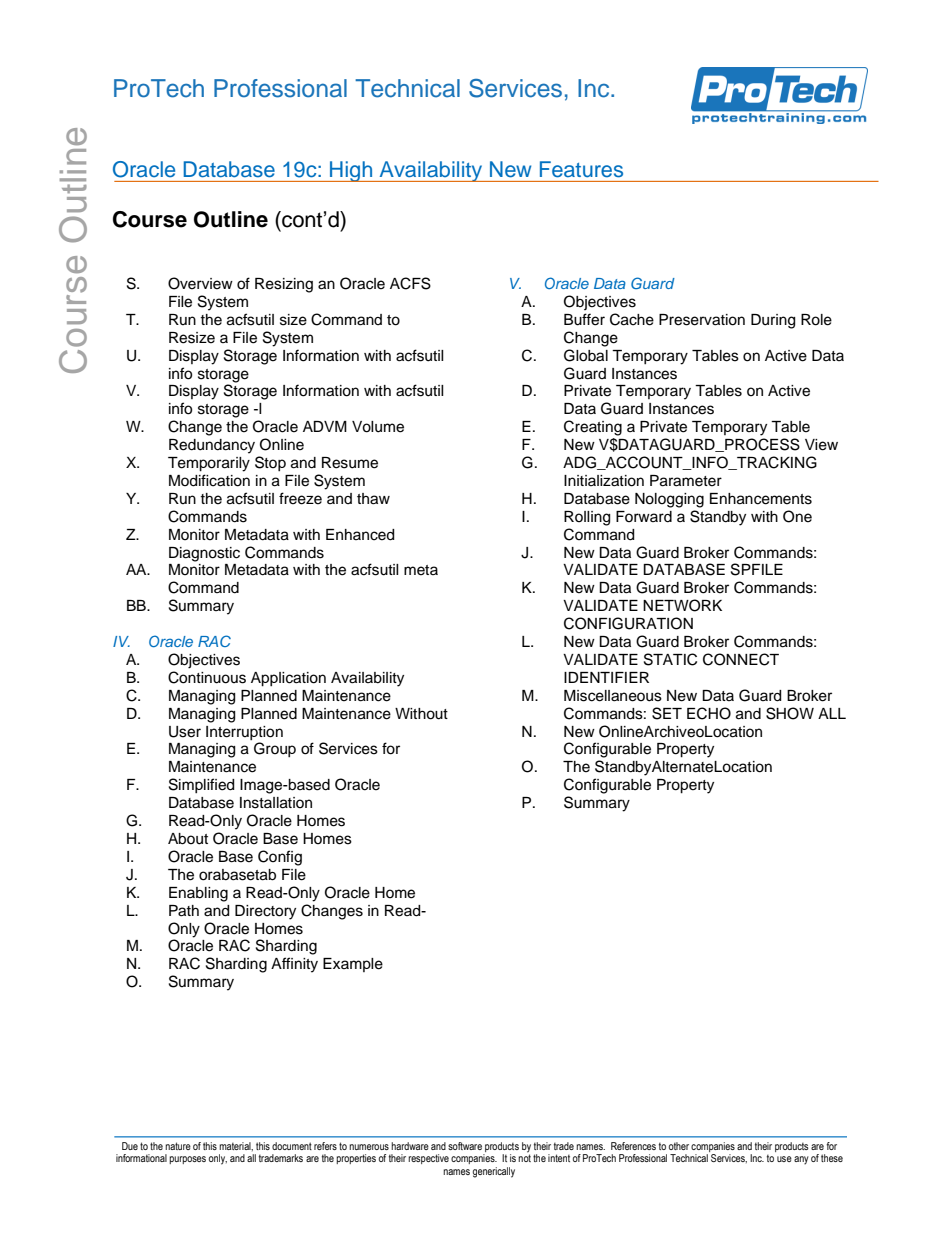 The width and height of the screenshot is (952, 1233). Describe the element at coordinates (773, 321) in the screenshot. I see `During` at that location.
